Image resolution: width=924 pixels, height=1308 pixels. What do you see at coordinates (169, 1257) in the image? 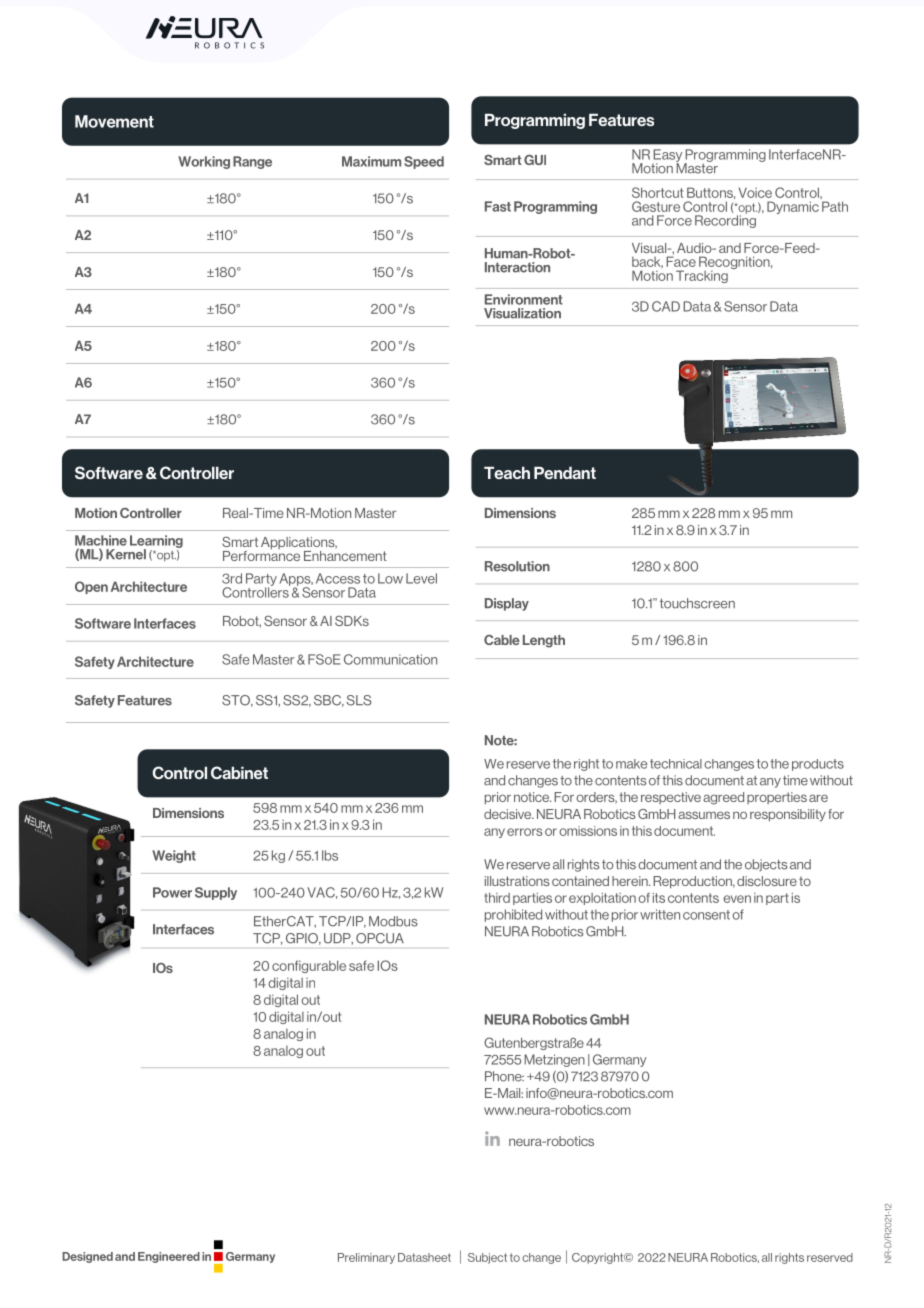
I see `Engineered` at bounding box center [169, 1257].
